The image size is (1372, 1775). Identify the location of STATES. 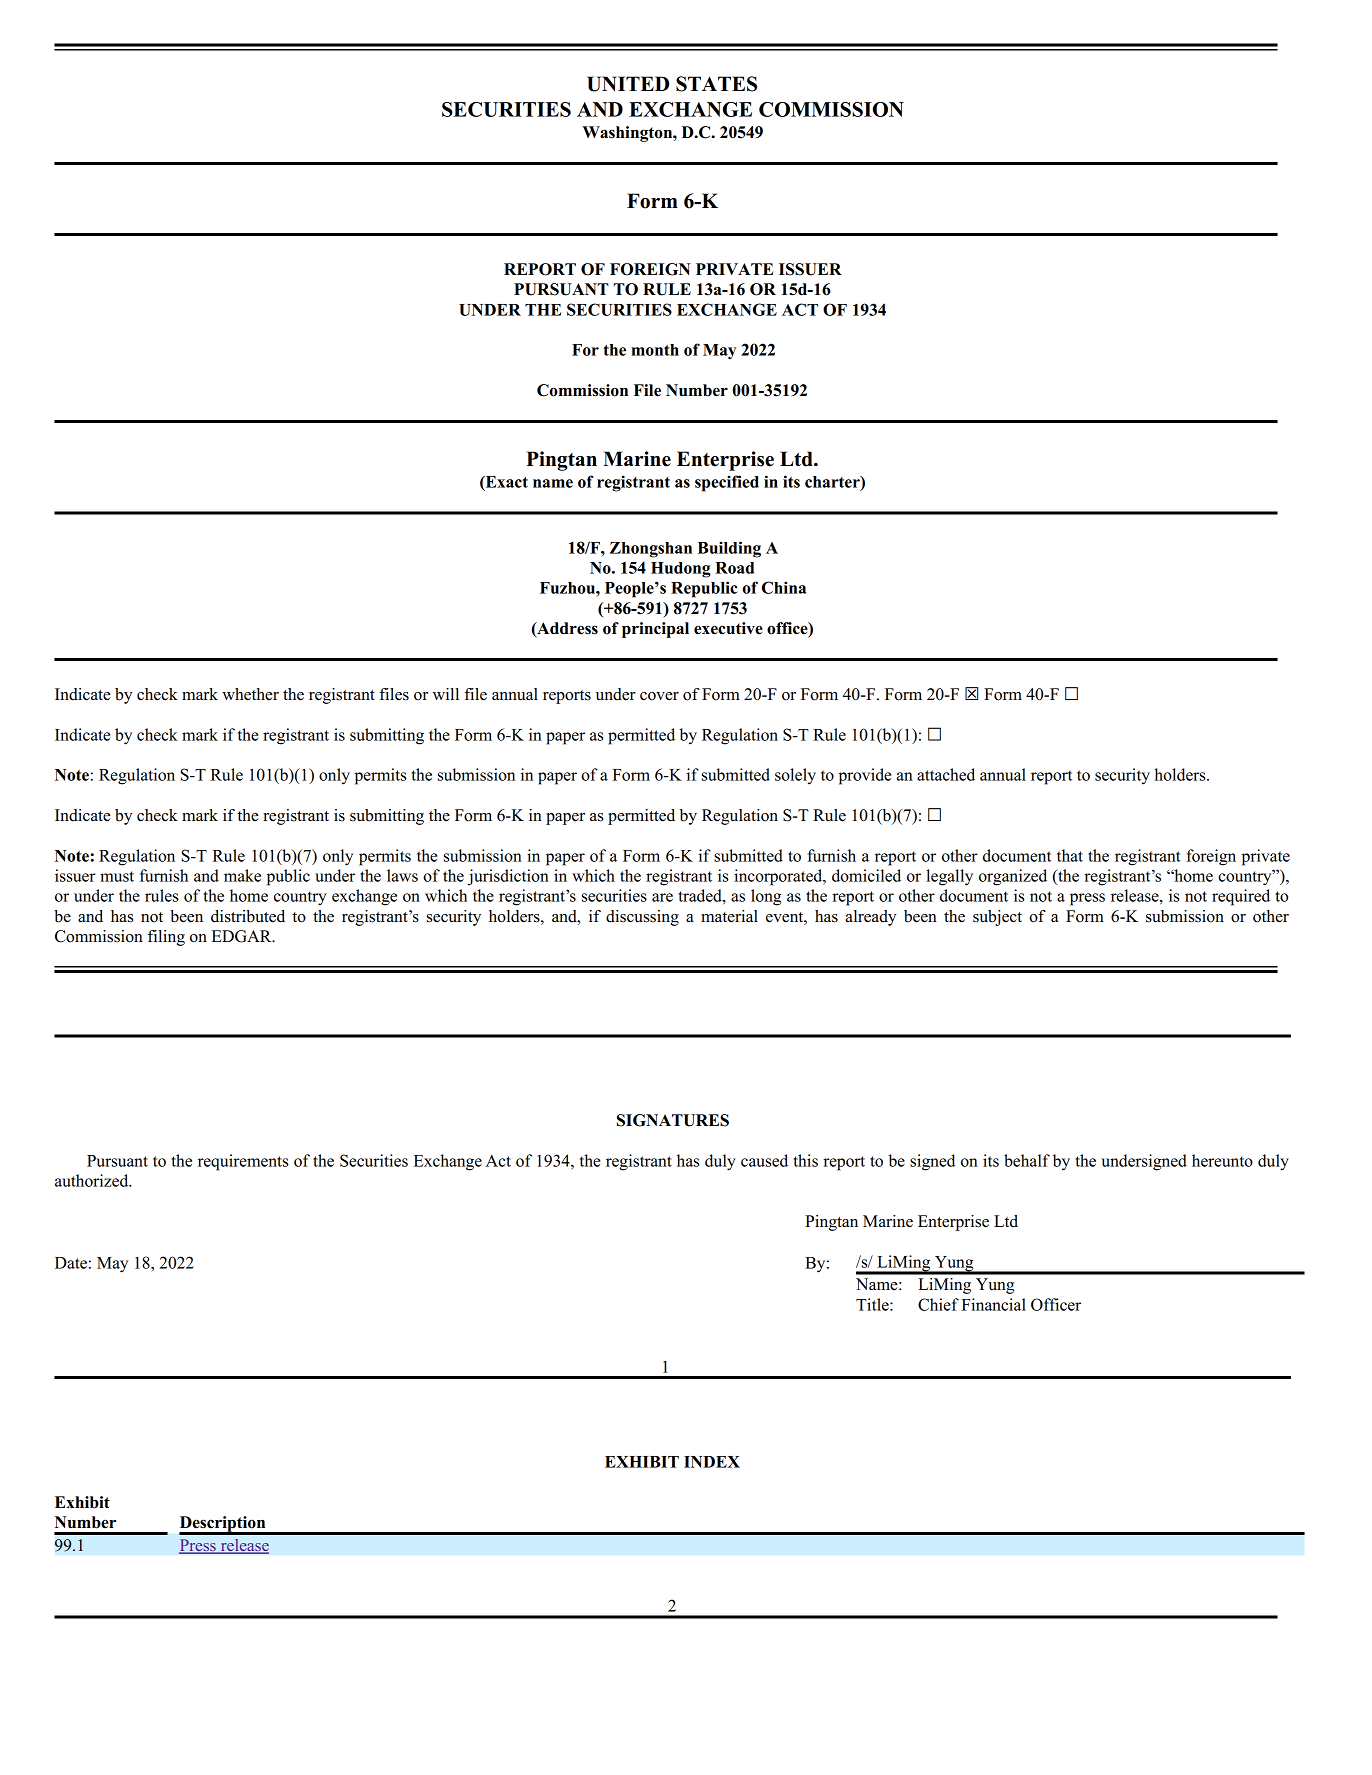
(716, 84).
